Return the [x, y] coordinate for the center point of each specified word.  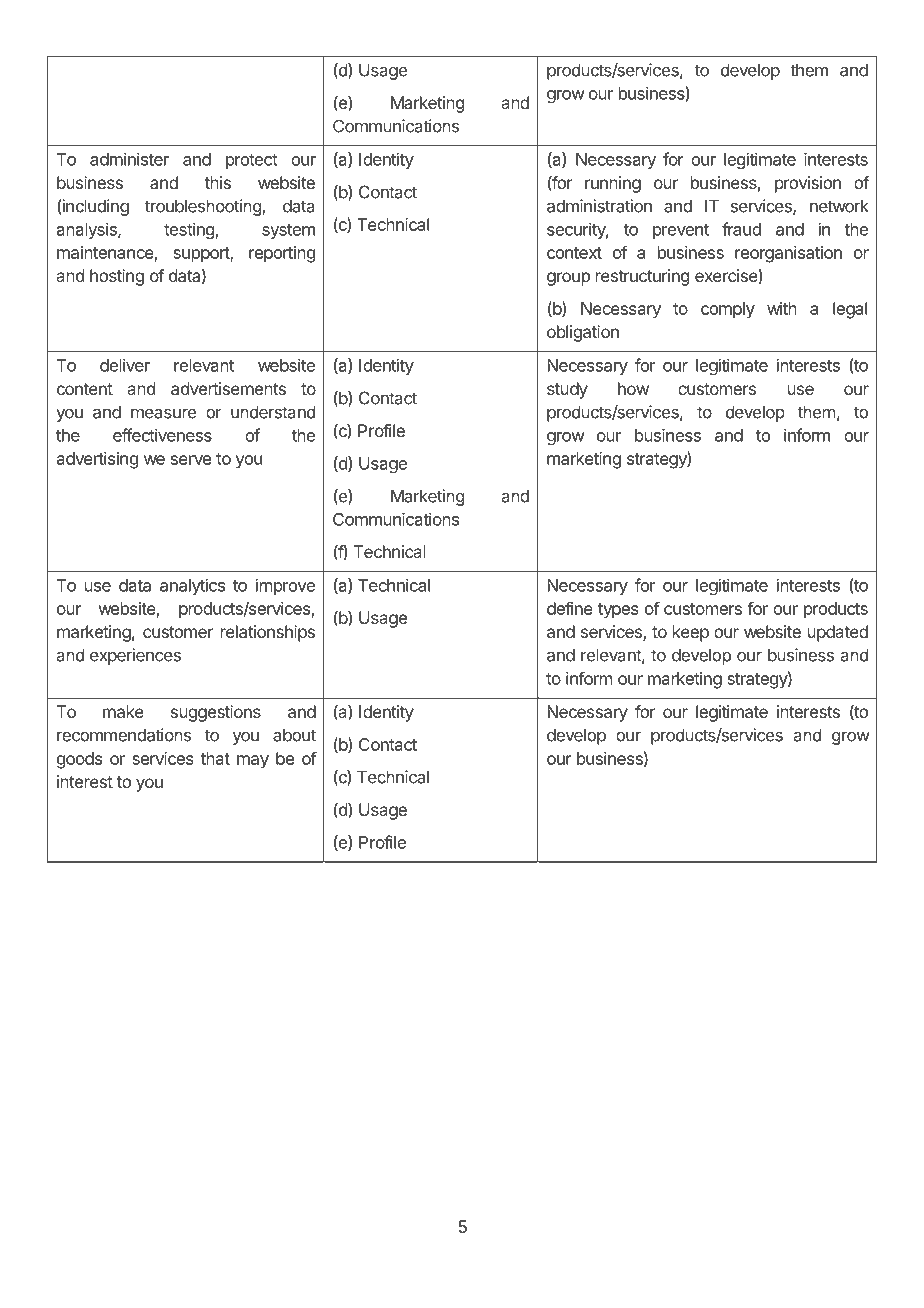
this [218, 182]
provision [808, 184]
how [633, 388]
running [613, 184]
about [294, 735]
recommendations [124, 735]
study [567, 390]
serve [191, 460]
